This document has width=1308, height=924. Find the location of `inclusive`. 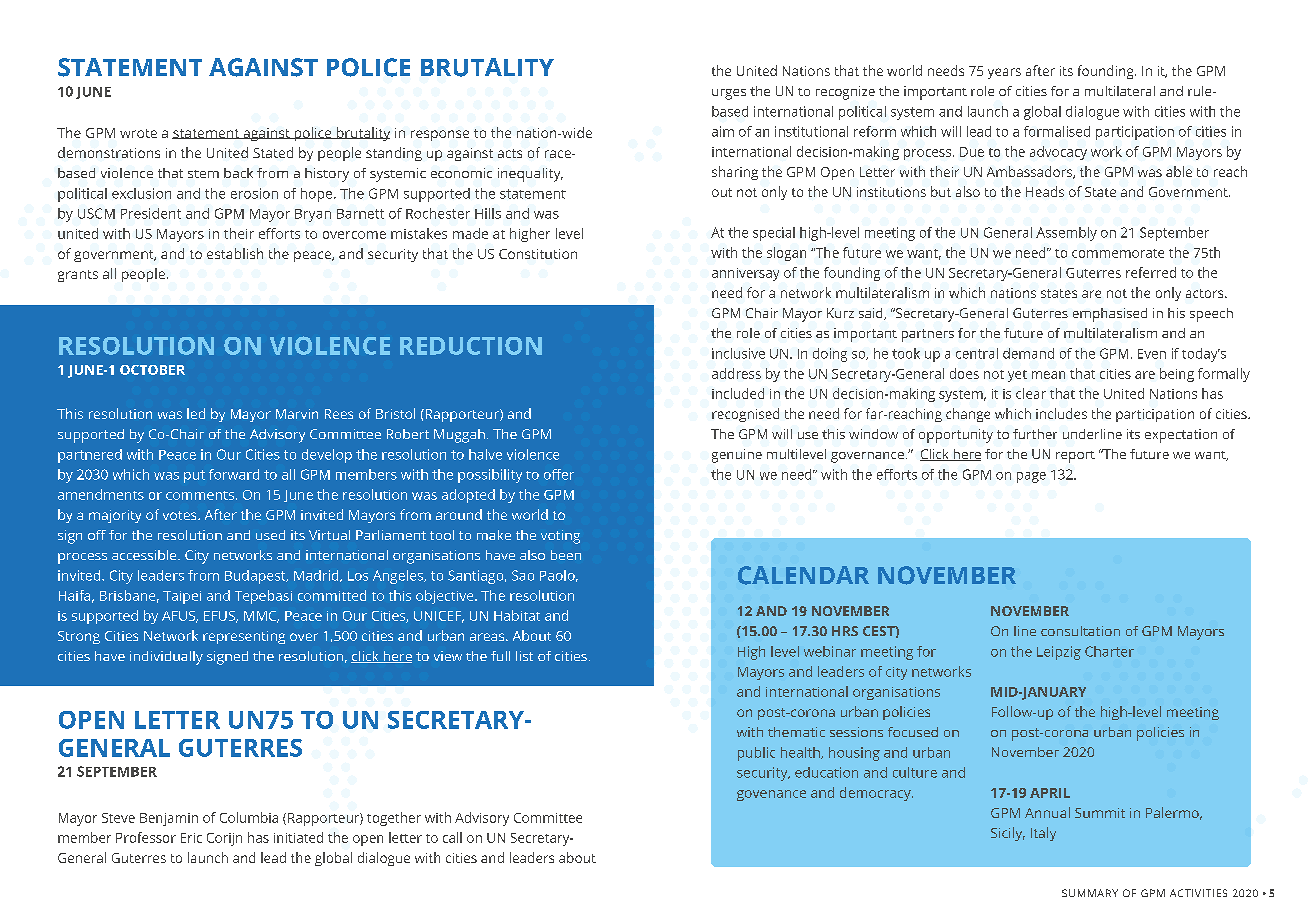

inclusive is located at coordinates (738, 353).
